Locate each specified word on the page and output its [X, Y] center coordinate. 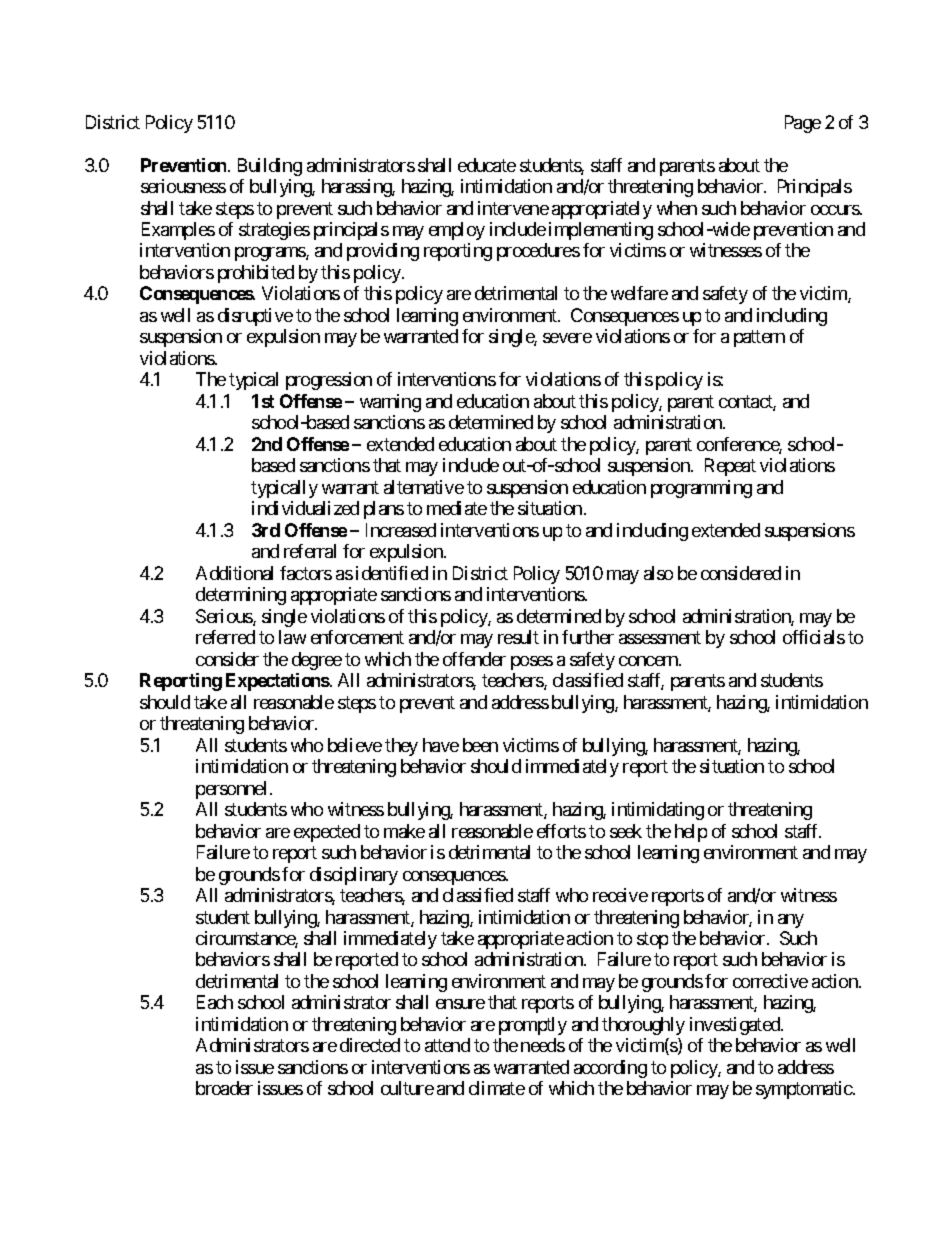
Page [803, 124]
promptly [533, 1026]
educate [487, 165]
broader [224, 1088]
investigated [736, 1026]
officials [814, 637]
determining [241, 596]
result [518, 637]
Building [270, 167]
